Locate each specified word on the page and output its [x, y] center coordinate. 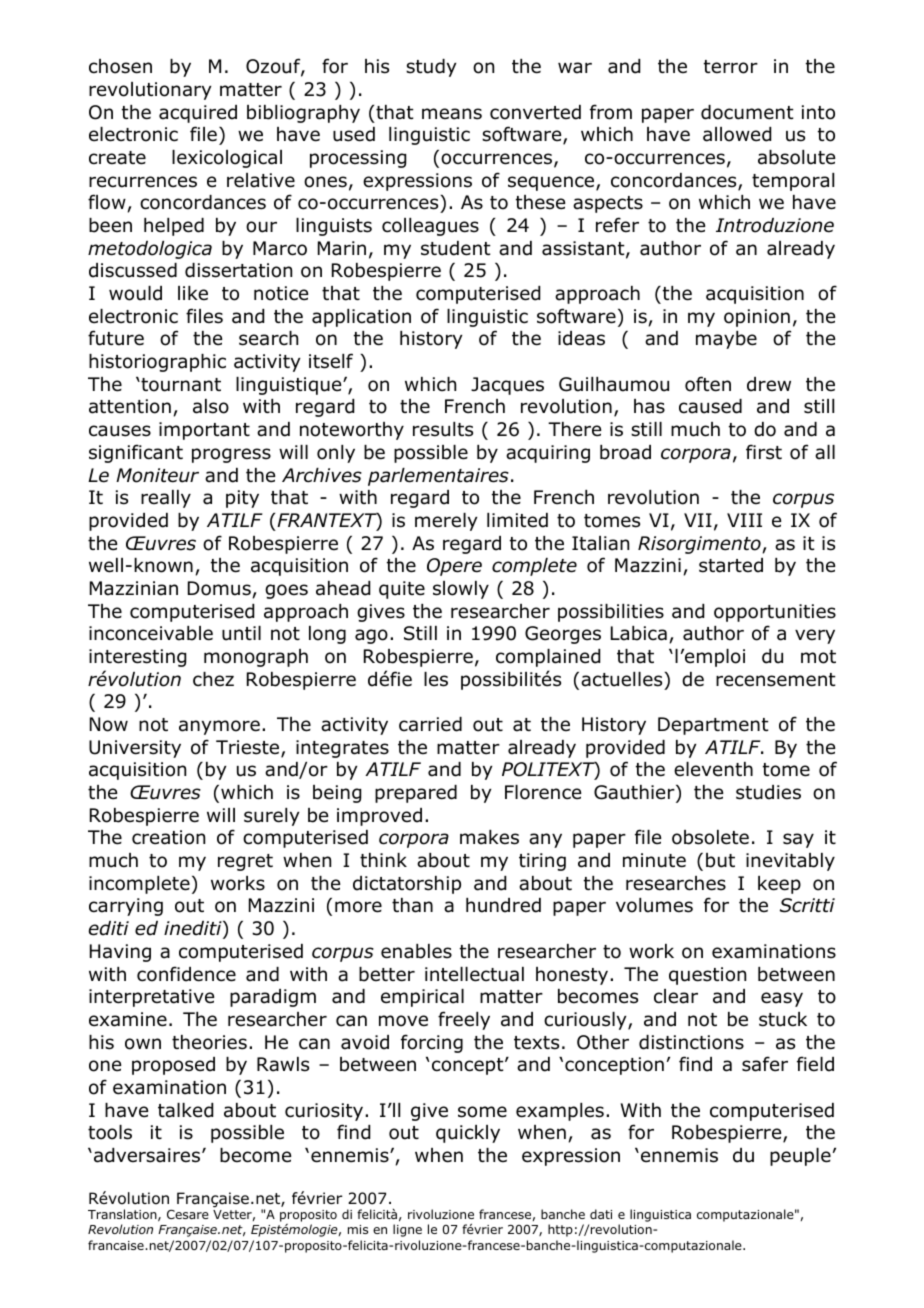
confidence [186, 974]
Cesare [188, 1214]
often [708, 384]
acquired [198, 114]
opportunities [775, 613]
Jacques [507, 386]
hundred [503, 905]
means [452, 114]
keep [779, 885]
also [211, 406]
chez [213, 679]
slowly [461, 590]
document [747, 112]
